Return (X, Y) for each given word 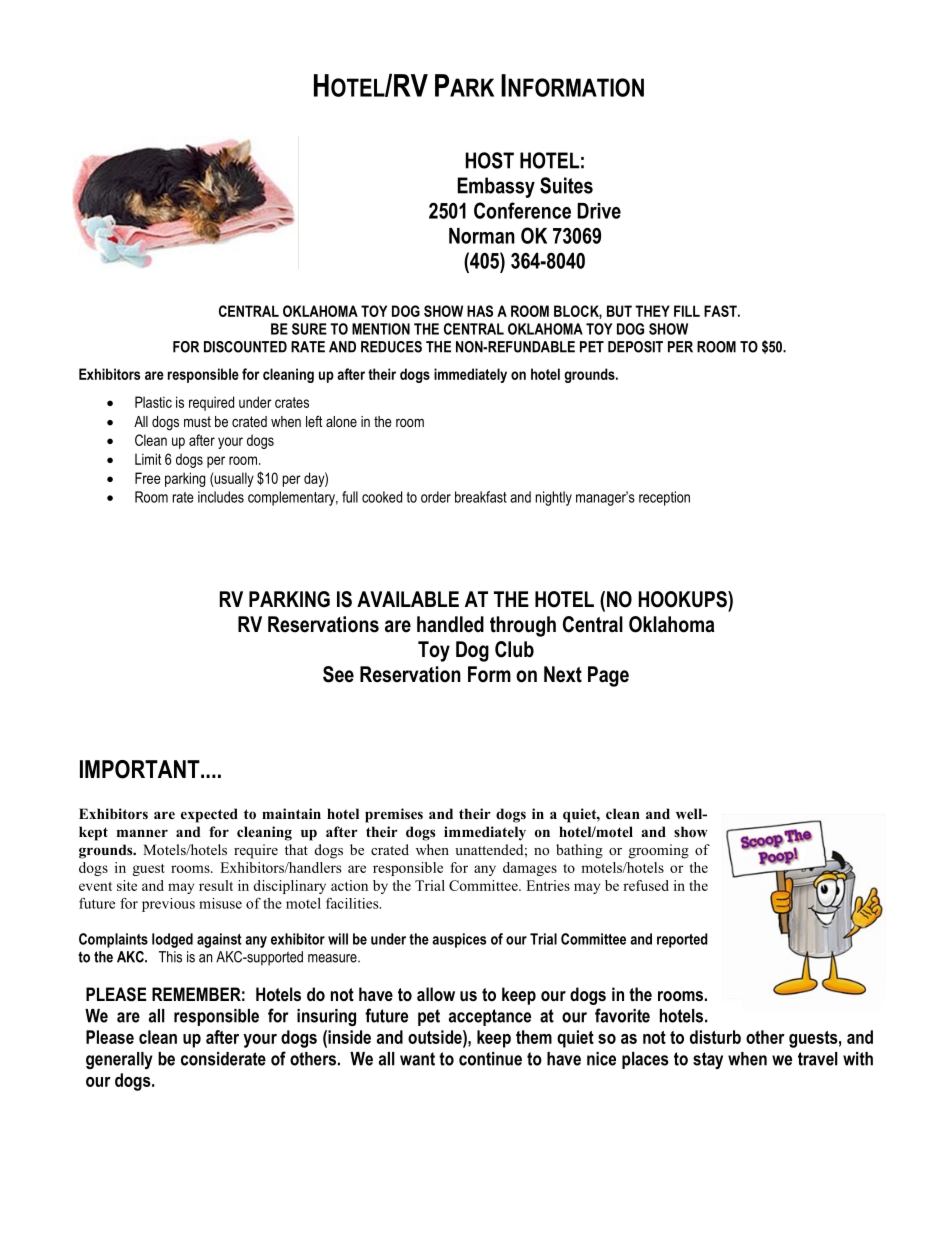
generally (119, 1060)
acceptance (490, 1017)
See (338, 674)
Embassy (496, 187)
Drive (599, 211)
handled (450, 624)
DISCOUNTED (245, 347)
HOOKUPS (684, 599)
